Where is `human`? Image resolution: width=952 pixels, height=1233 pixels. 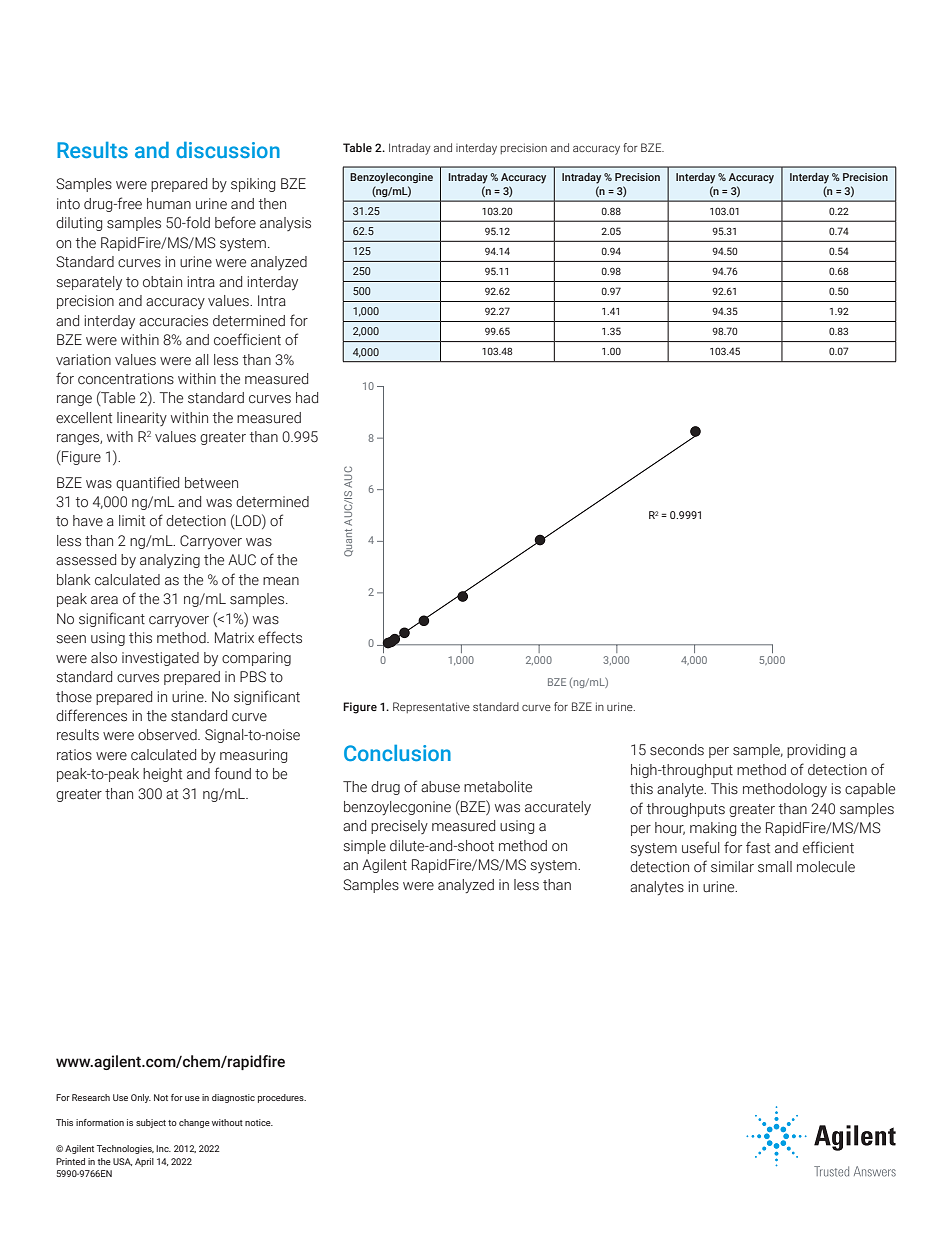
human is located at coordinates (169, 204).
